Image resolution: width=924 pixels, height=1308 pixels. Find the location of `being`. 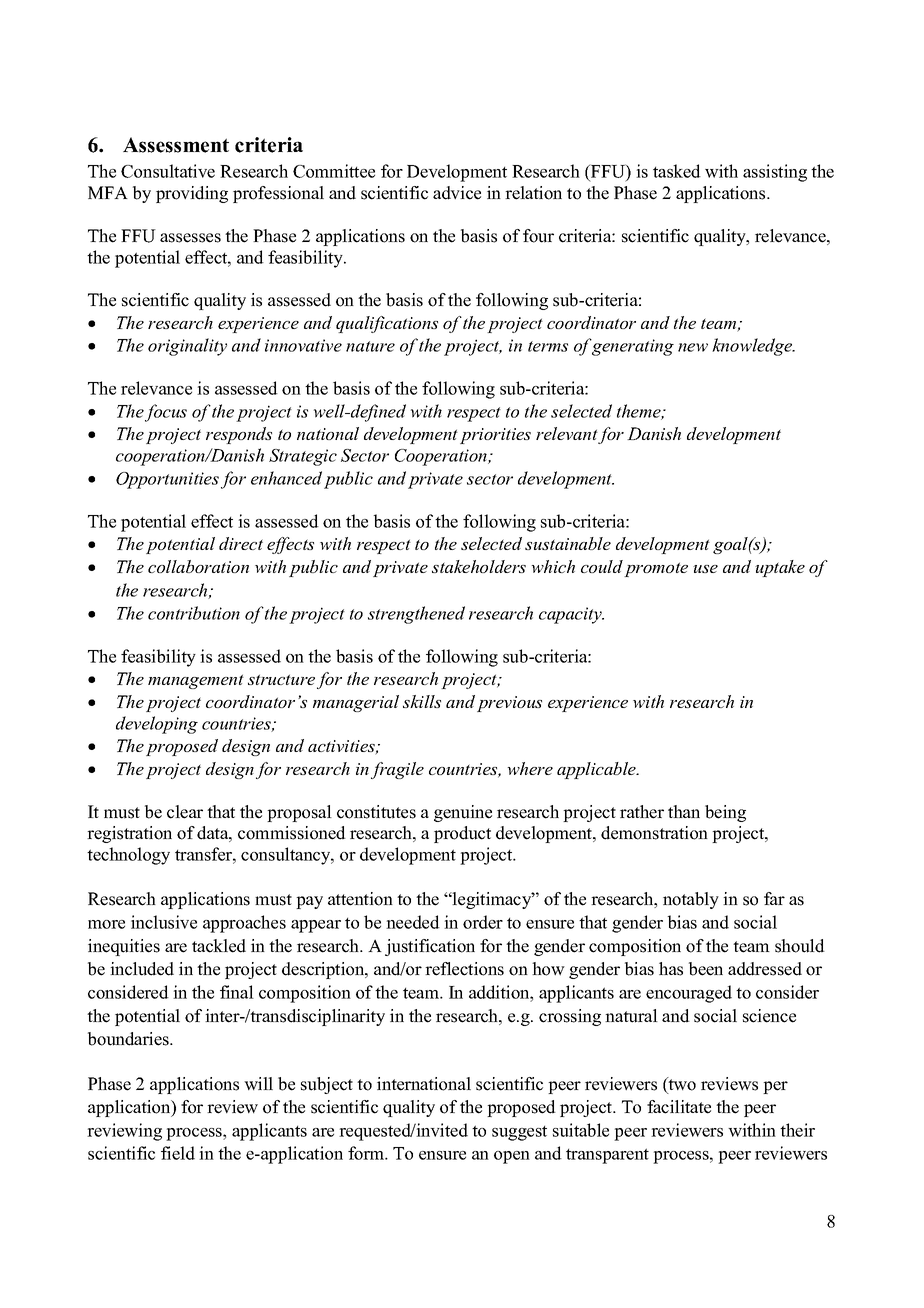

being is located at coordinates (725, 813).
